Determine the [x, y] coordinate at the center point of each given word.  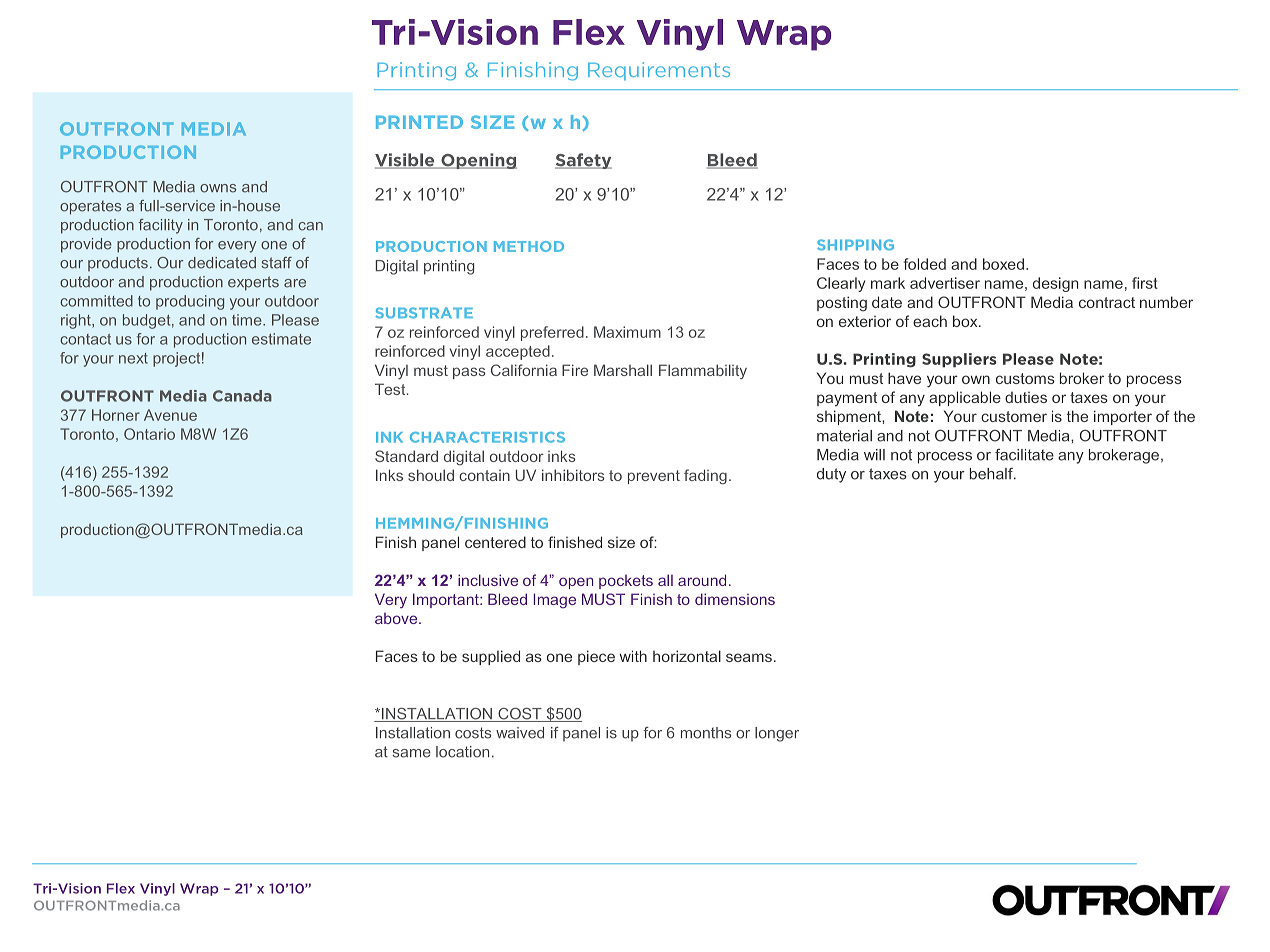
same [412, 753]
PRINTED [419, 122]
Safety [583, 161]
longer [777, 734]
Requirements [659, 71]
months [706, 733]
